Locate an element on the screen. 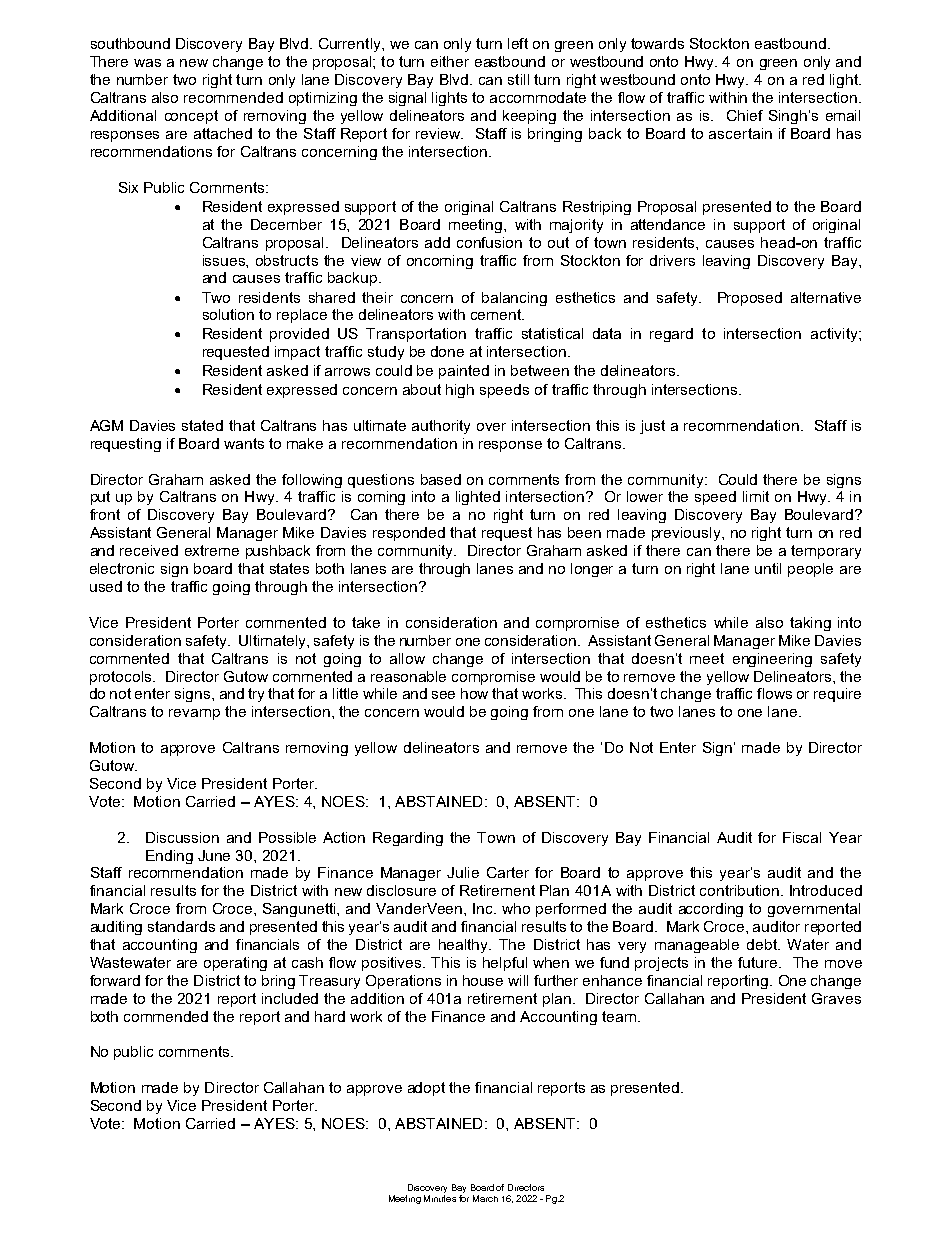  standards is located at coordinates (181, 926).
